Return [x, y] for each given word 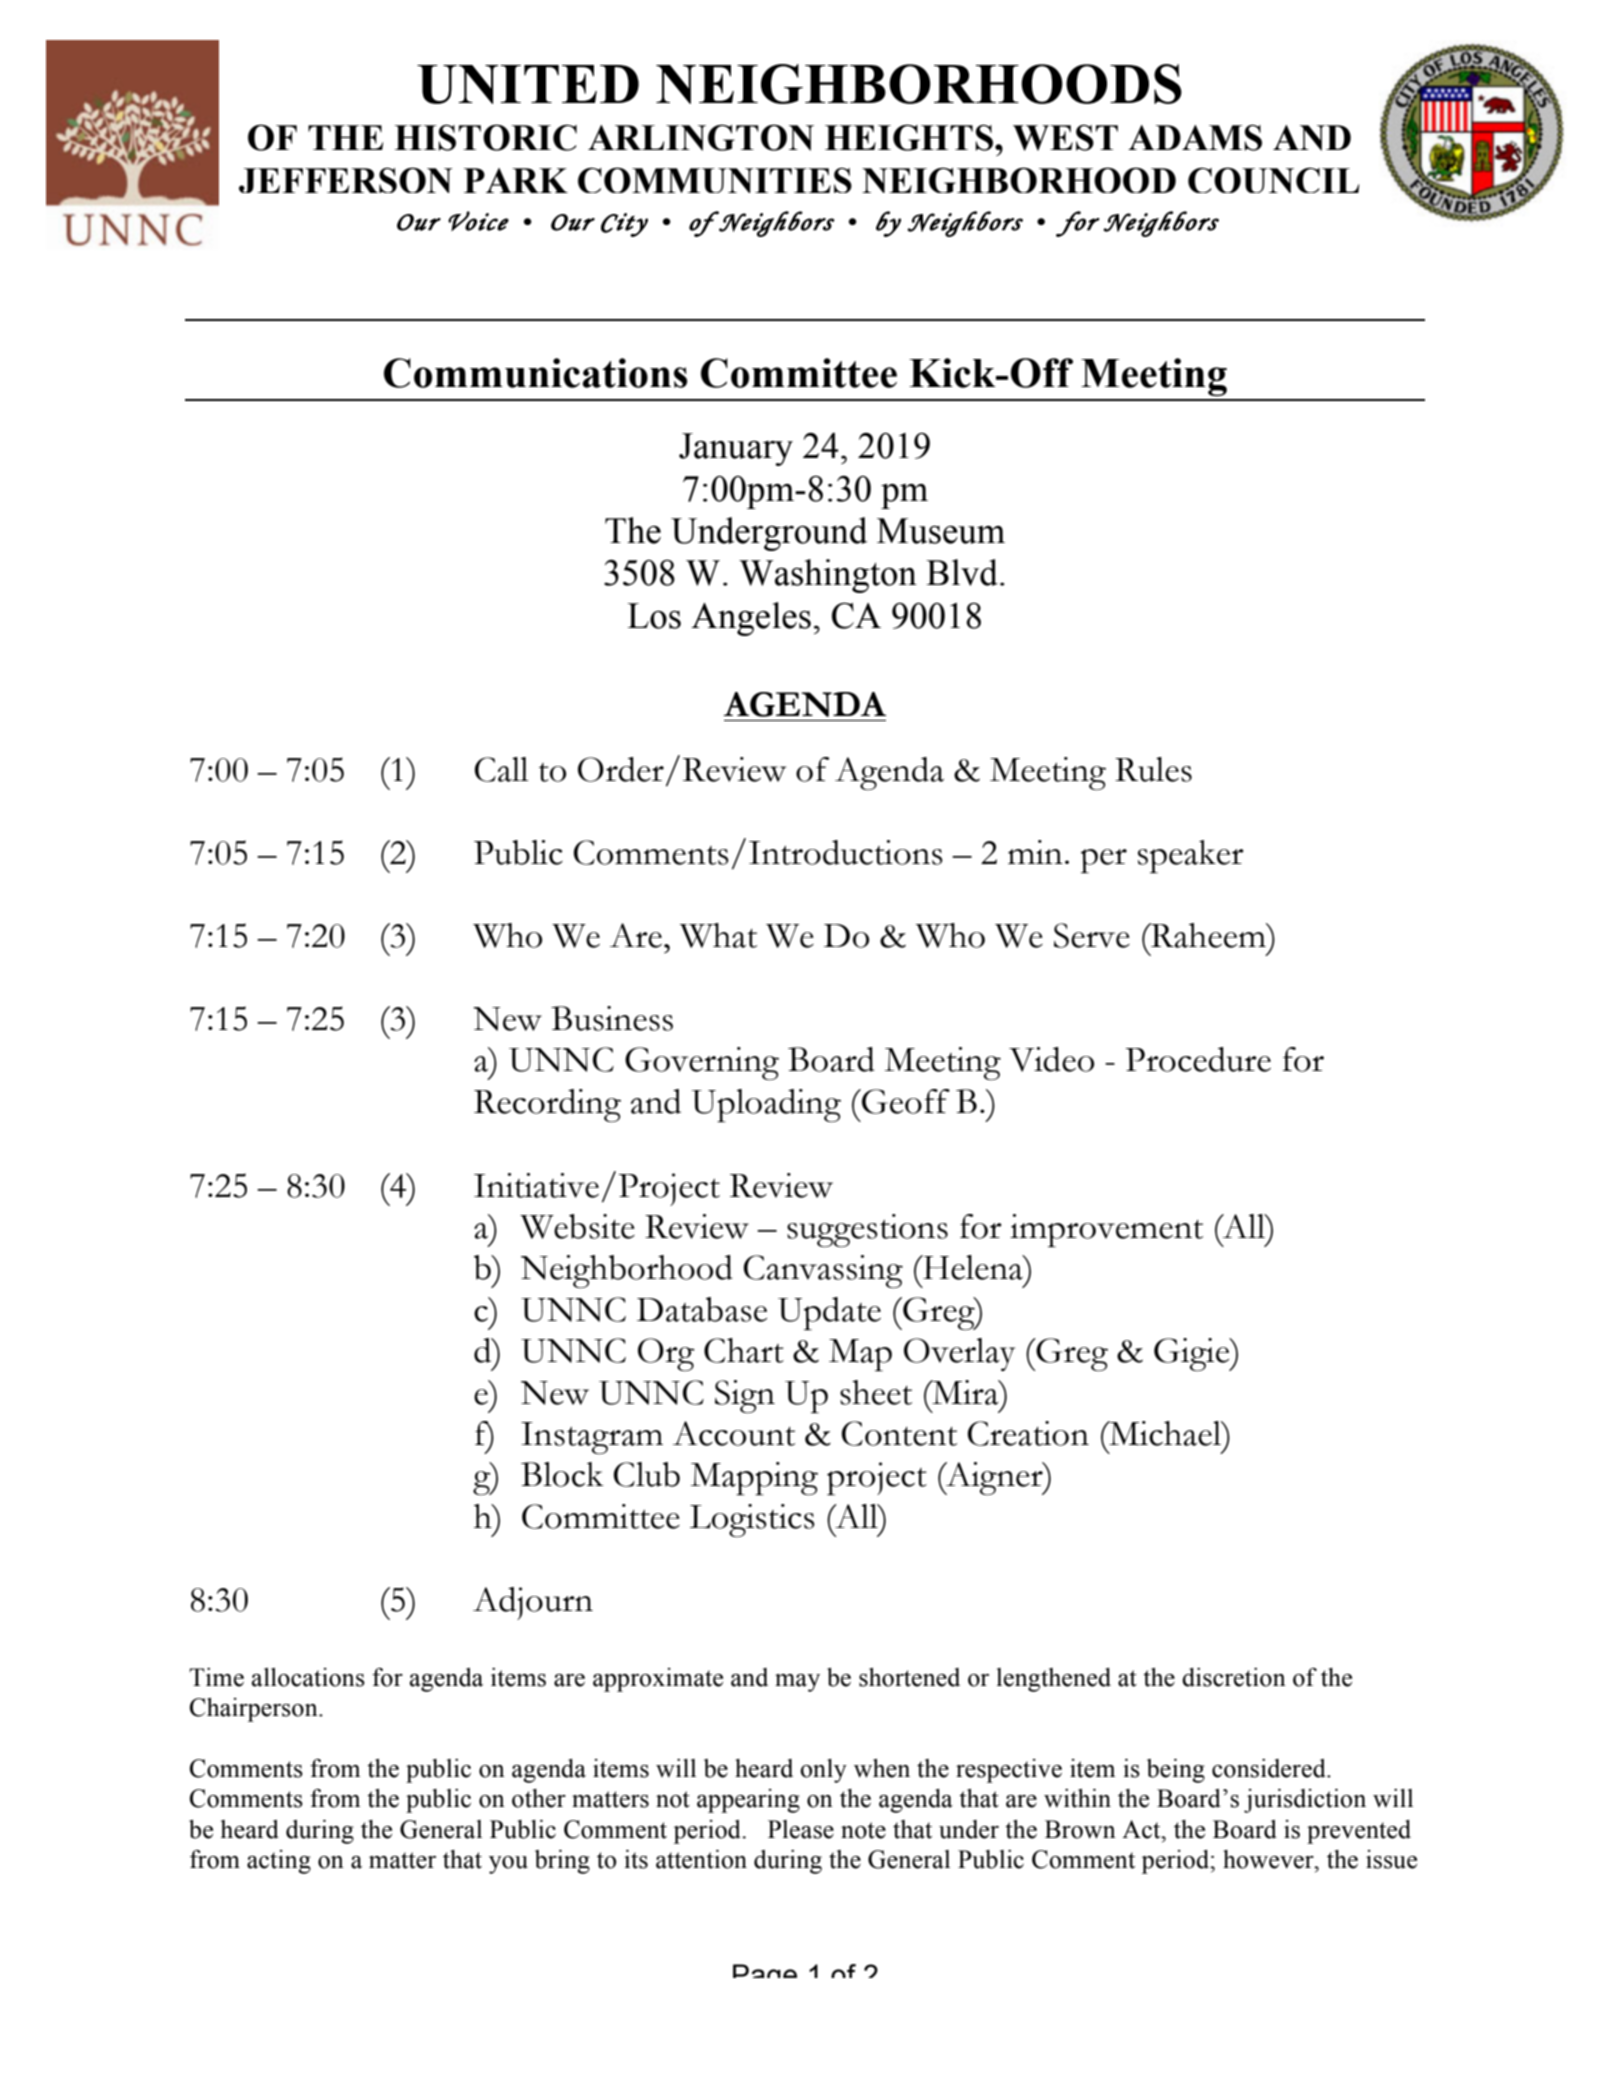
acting [279, 1862]
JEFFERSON [346, 180]
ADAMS [1195, 138]
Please [801, 1829]
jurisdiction [1305, 1801]
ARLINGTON [701, 137]
